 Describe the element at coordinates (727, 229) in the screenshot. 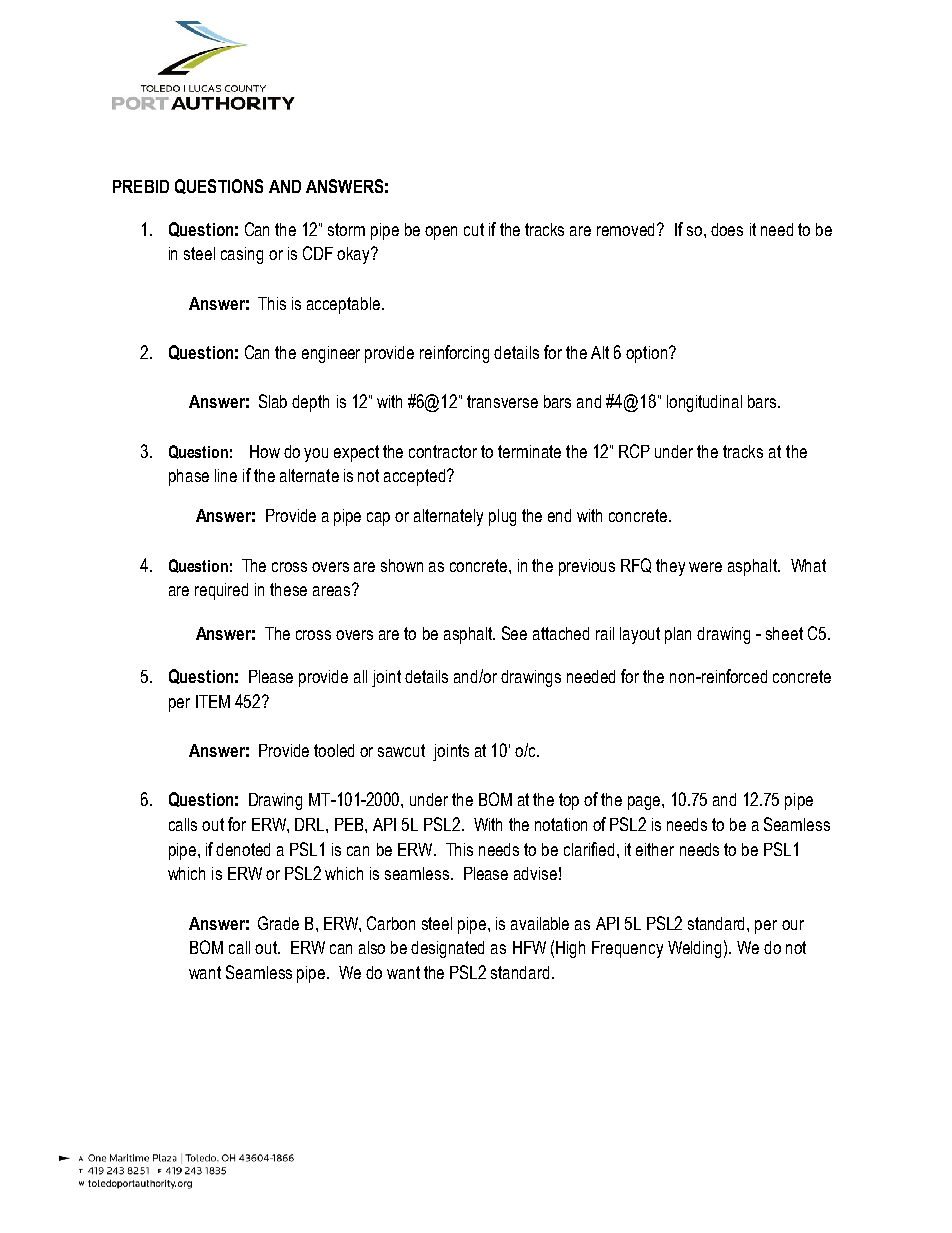

I see `does` at that location.
